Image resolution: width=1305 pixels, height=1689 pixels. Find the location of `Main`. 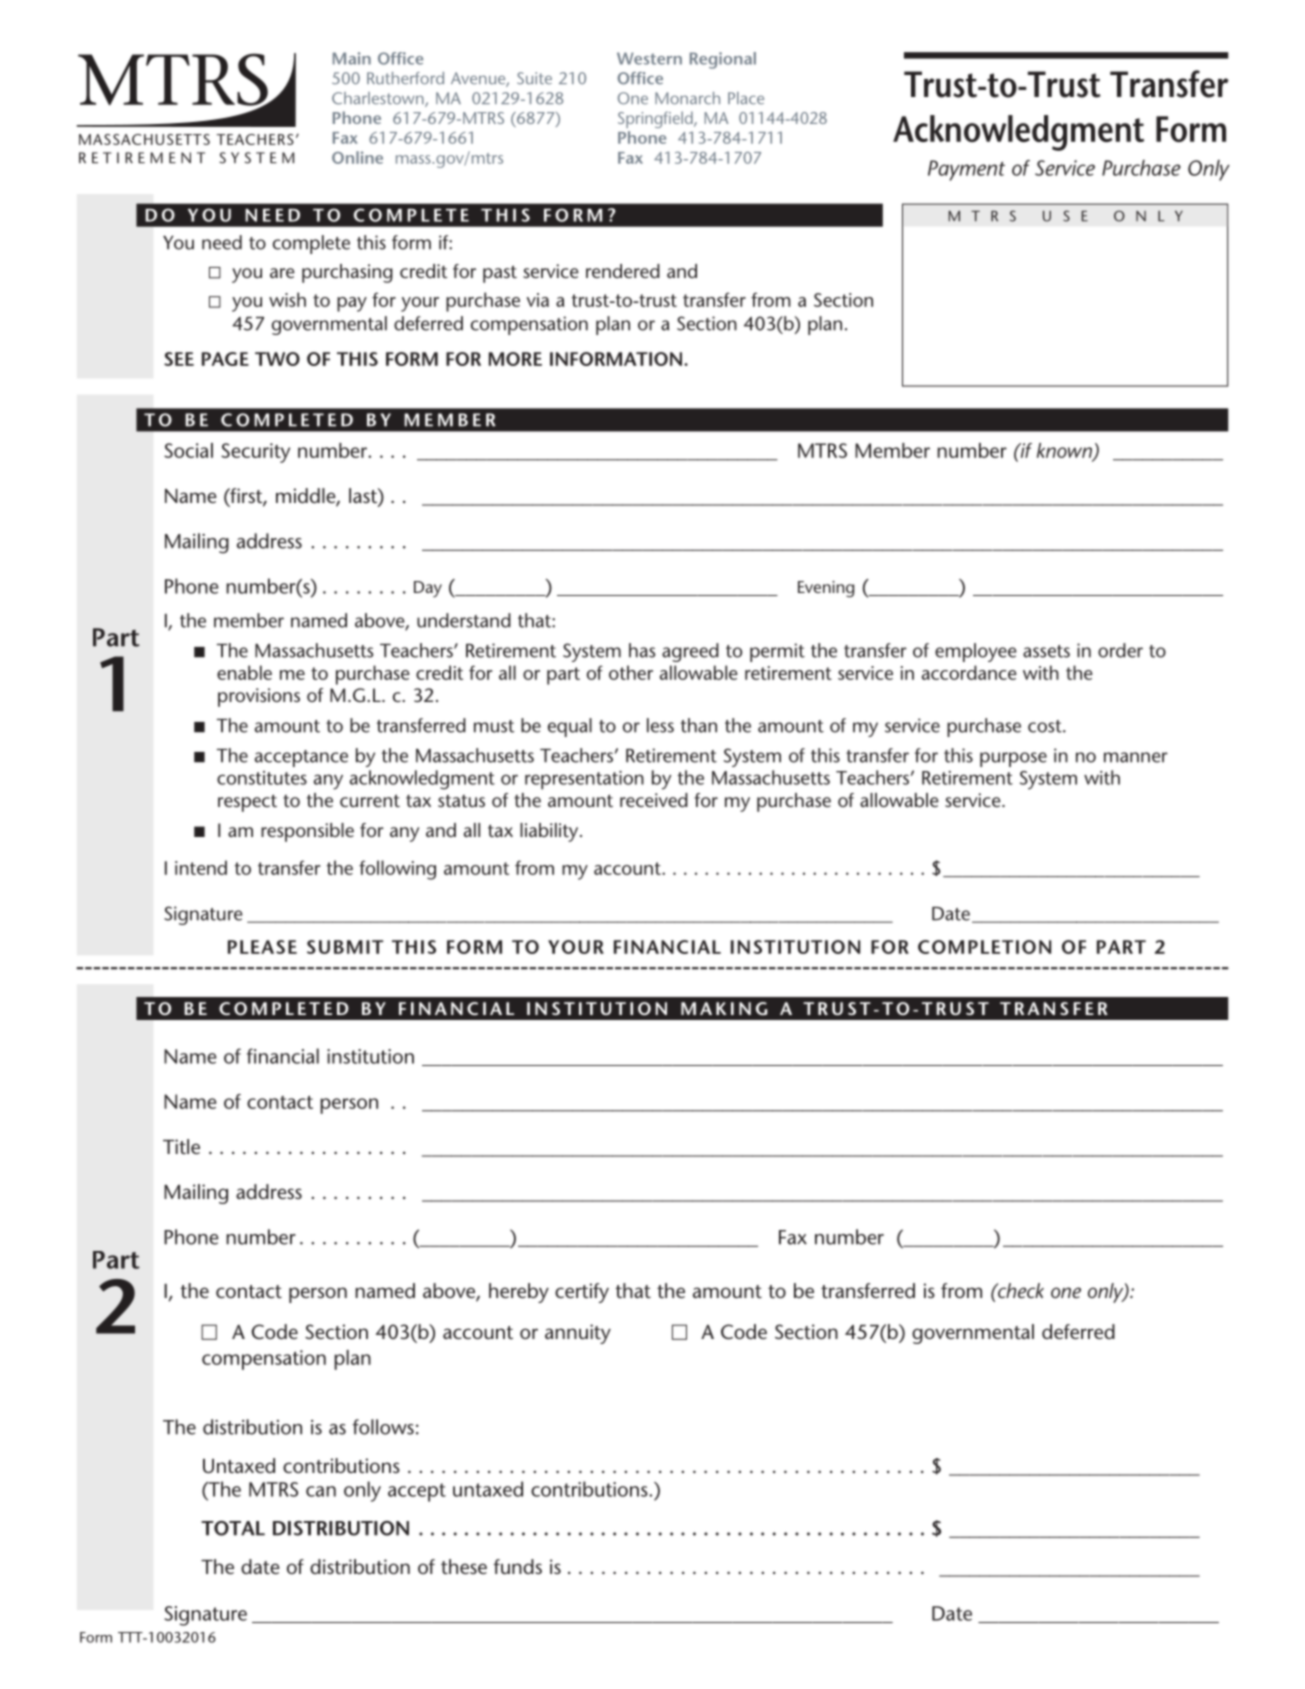

Main is located at coordinates (352, 58).
